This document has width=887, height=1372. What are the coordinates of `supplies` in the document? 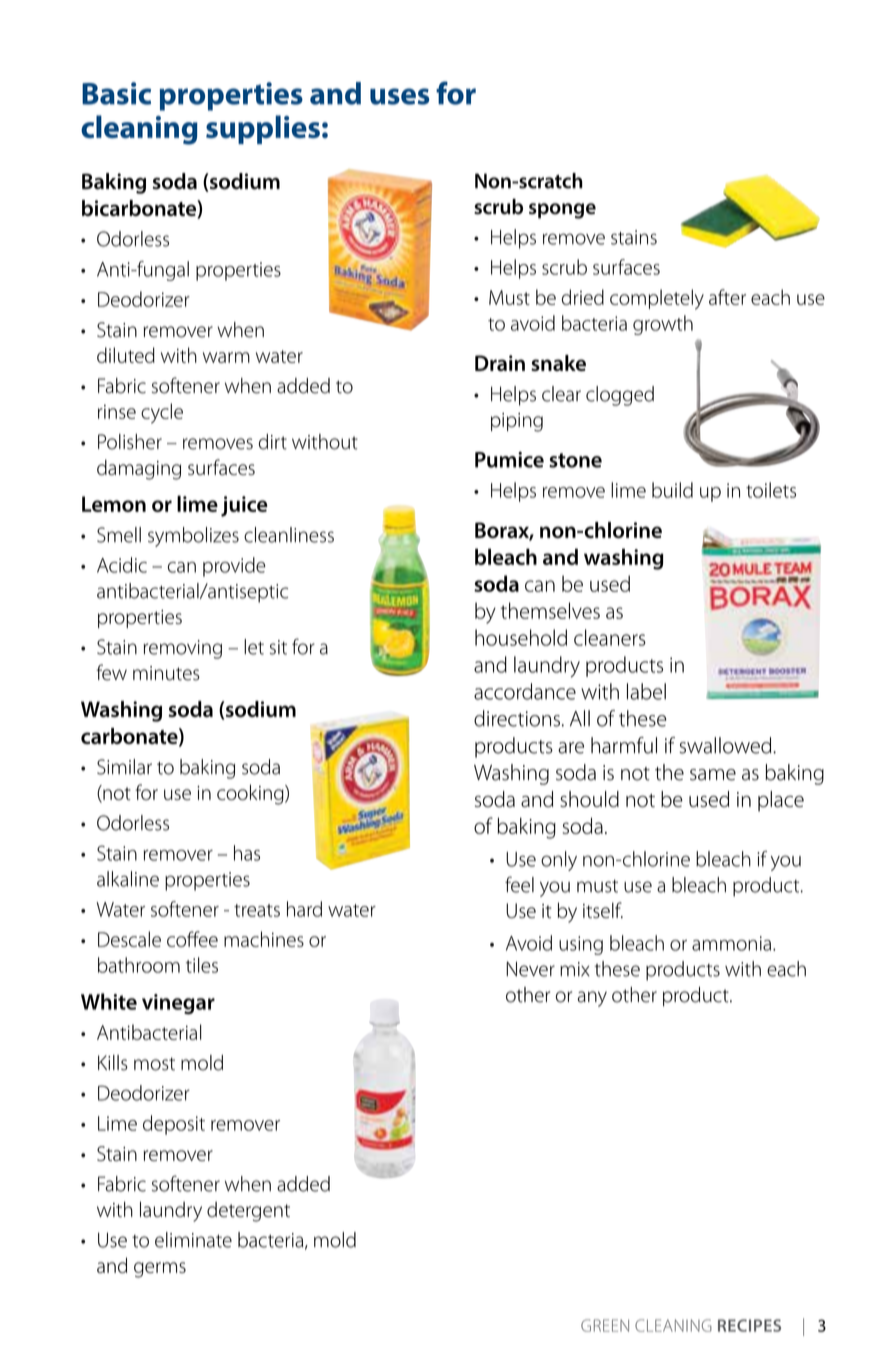 It's located at (263, 129).
